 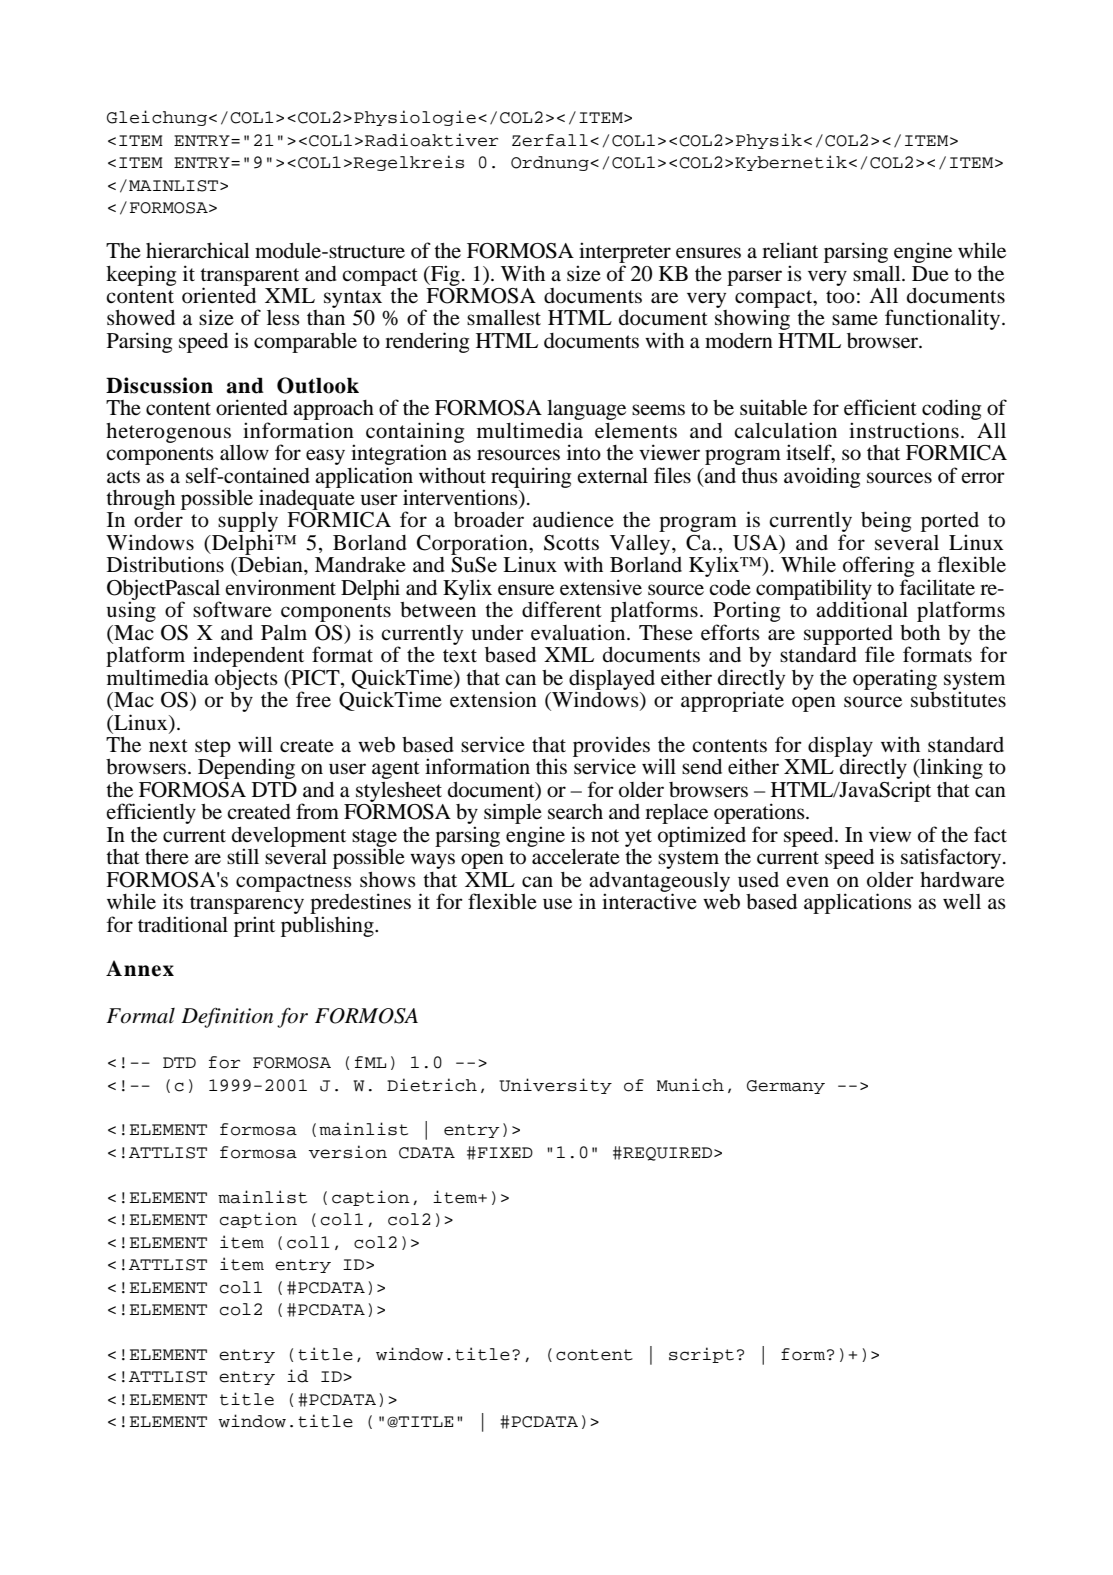 What do you see at coordinates (886, 521) in the screenshot?
I see `being` at bounding box center [886, 521].
